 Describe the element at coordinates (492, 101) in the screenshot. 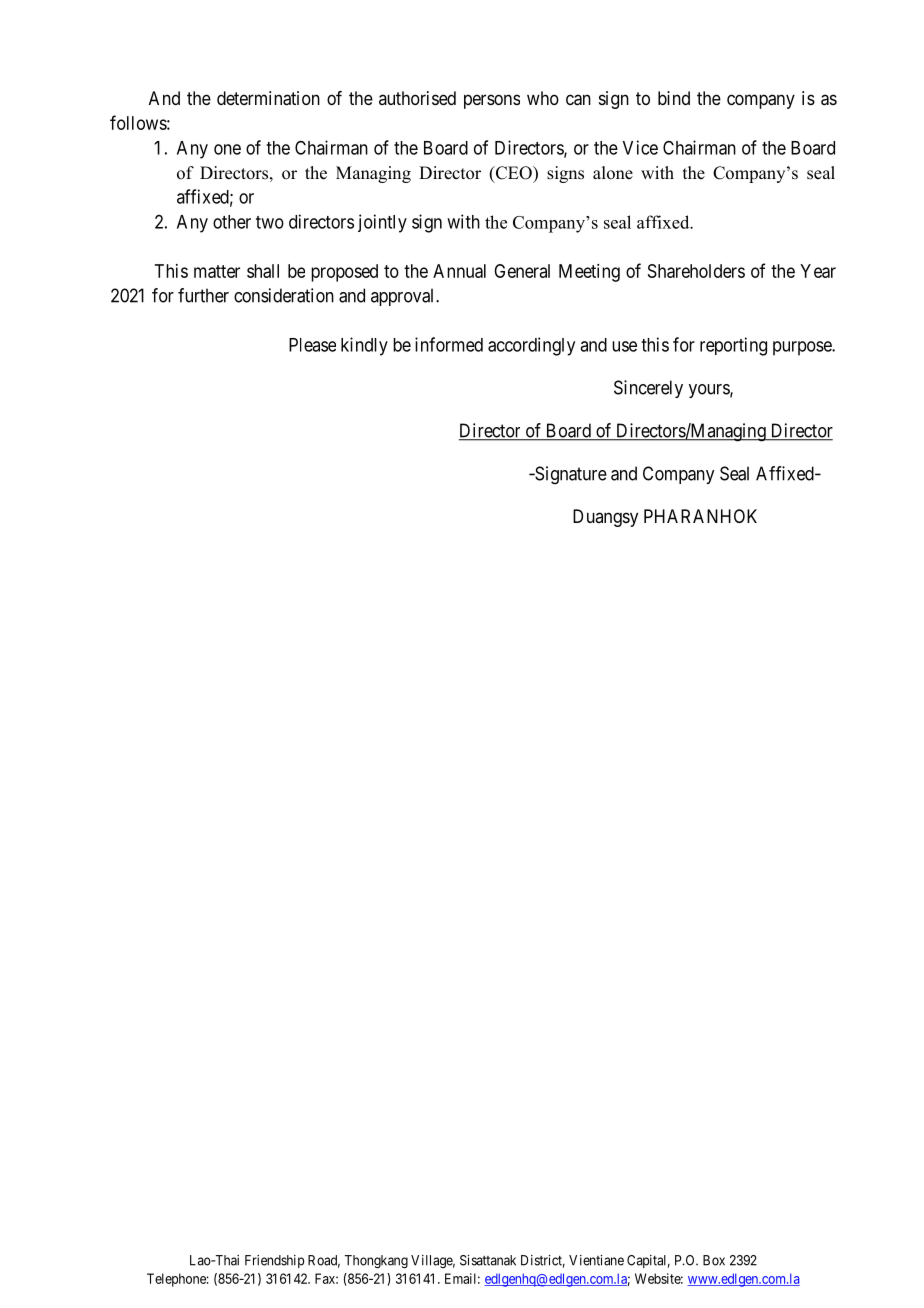

I see `persons` at that location.
